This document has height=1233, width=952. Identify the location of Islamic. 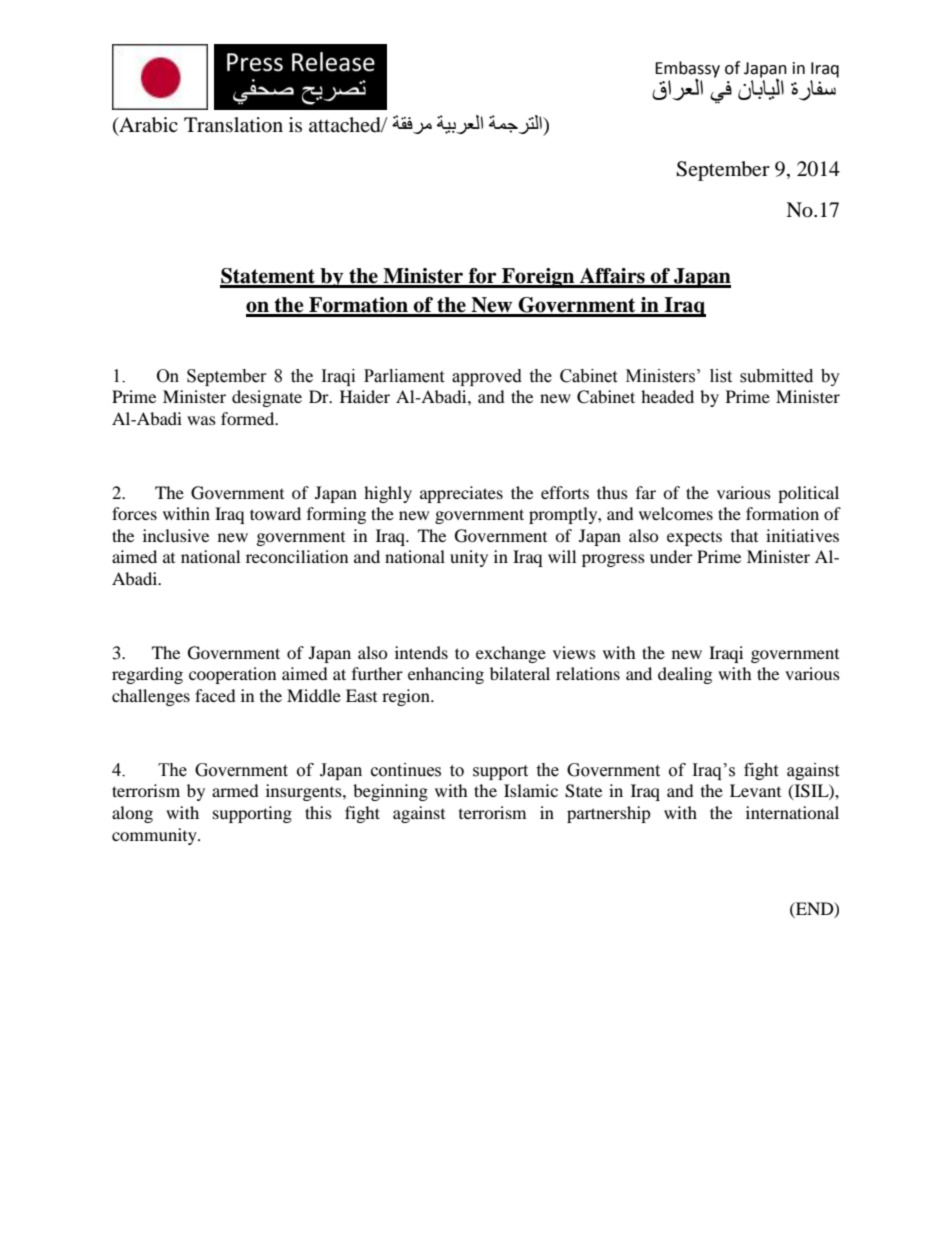
(531, 790).
